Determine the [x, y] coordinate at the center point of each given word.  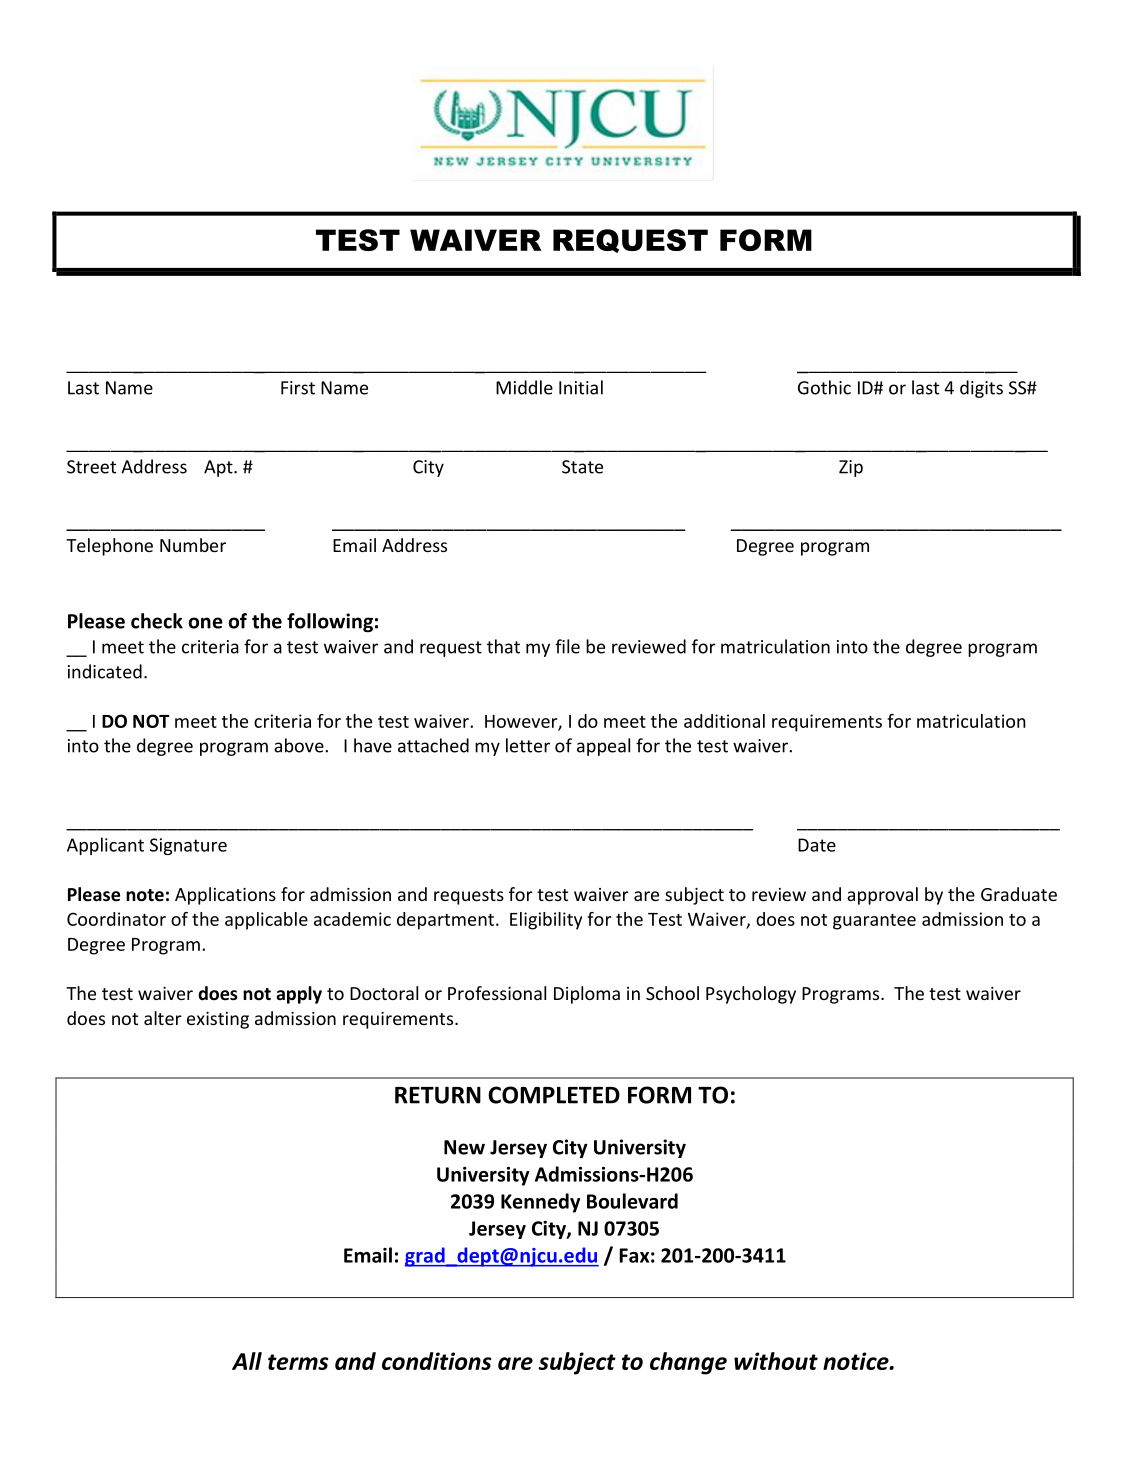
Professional [497, 993]
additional [724, 721]
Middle [524, 387]
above [300, 745]
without [776, 1361]
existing [218, 1020]
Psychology [751, 995]
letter [528, 745]
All [247, 1361]
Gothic [824, 387]
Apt [219, 468]
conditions [437, 1361]
